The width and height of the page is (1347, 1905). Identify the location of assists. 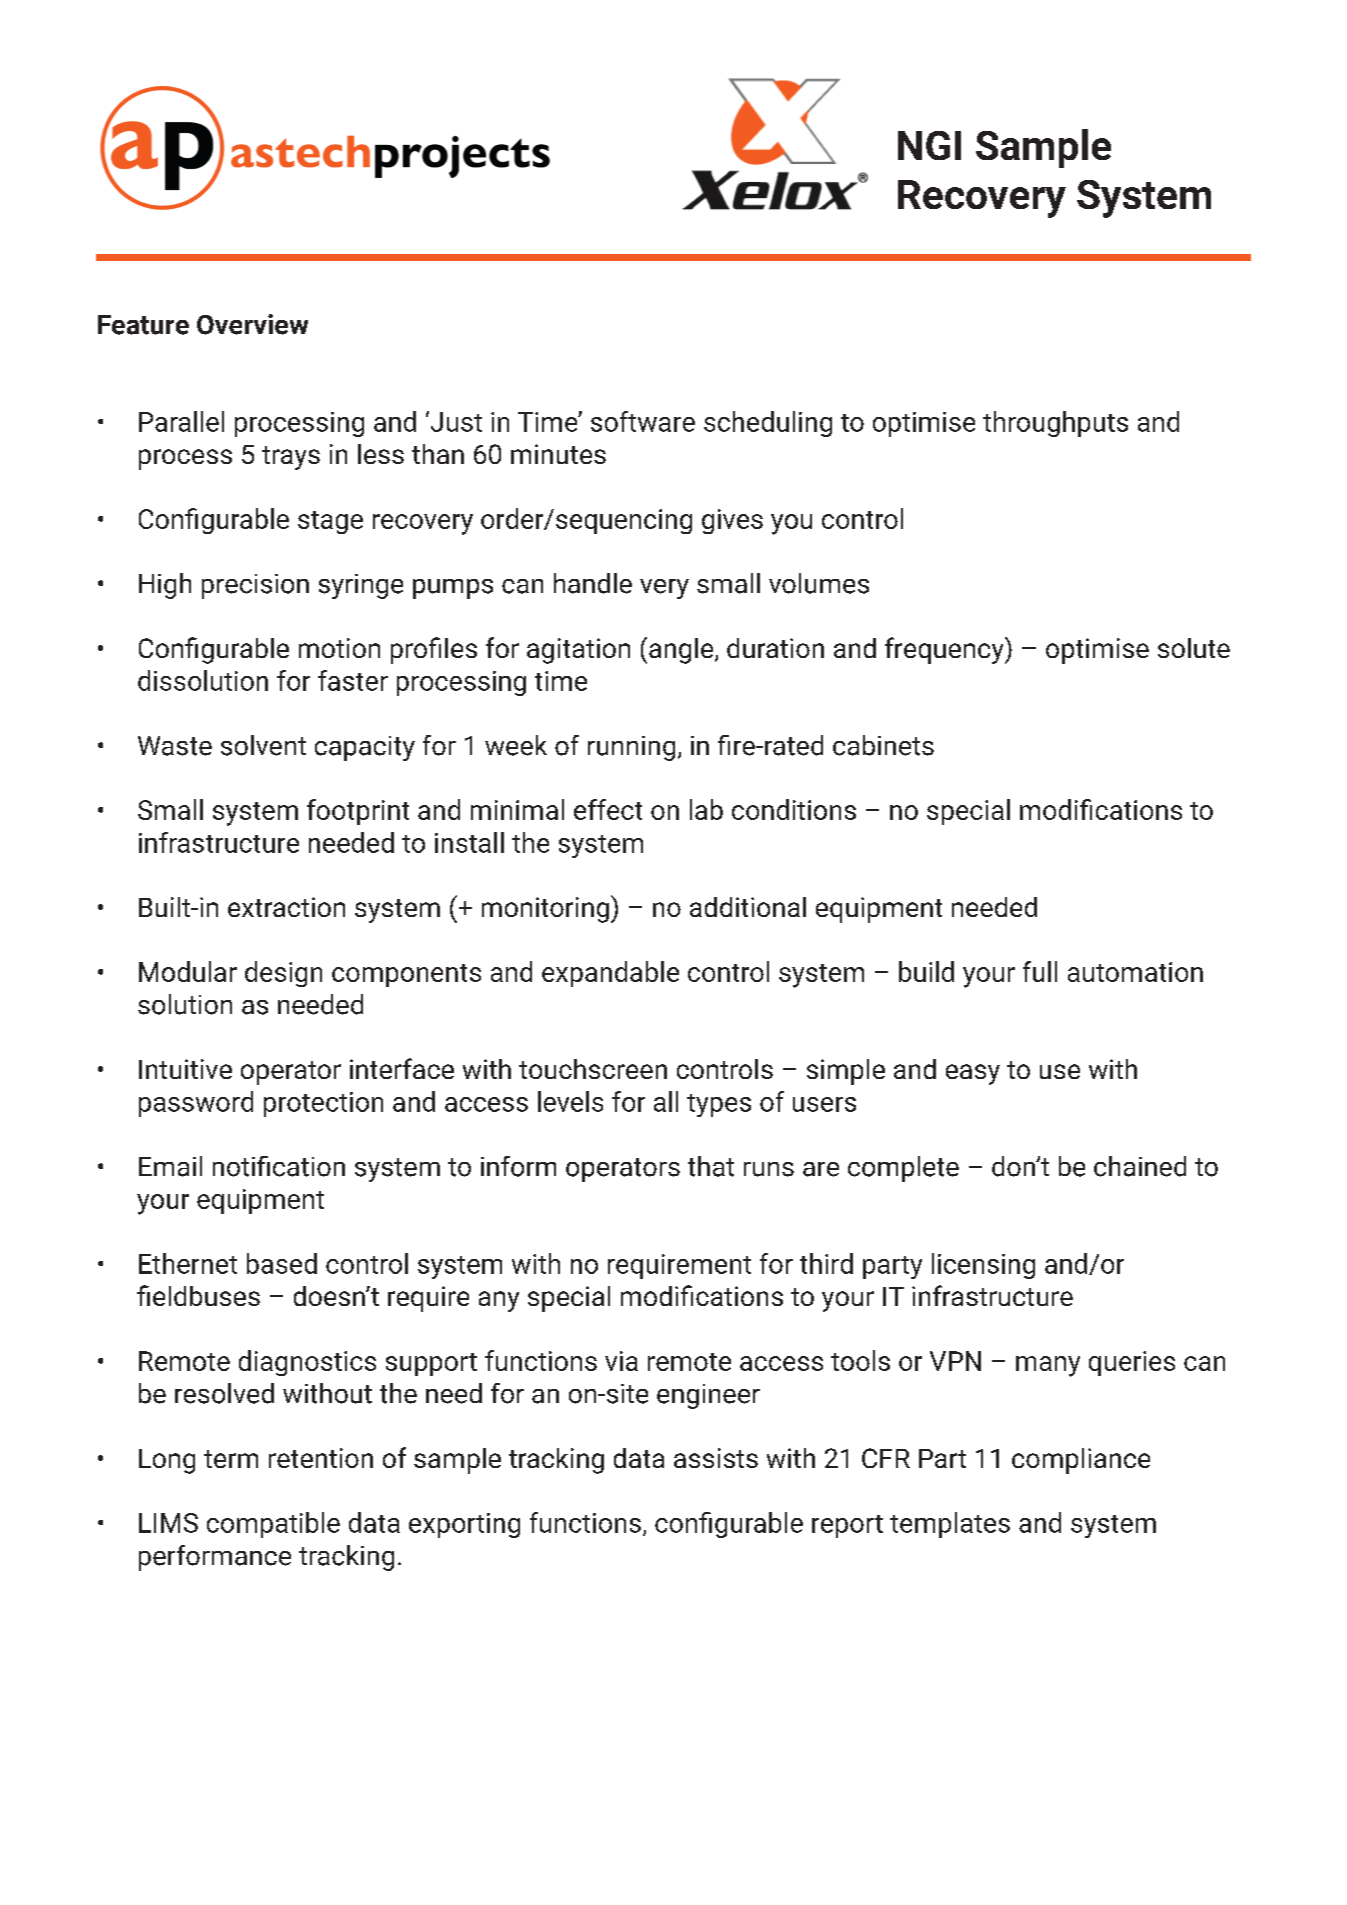
(716, 1458).
